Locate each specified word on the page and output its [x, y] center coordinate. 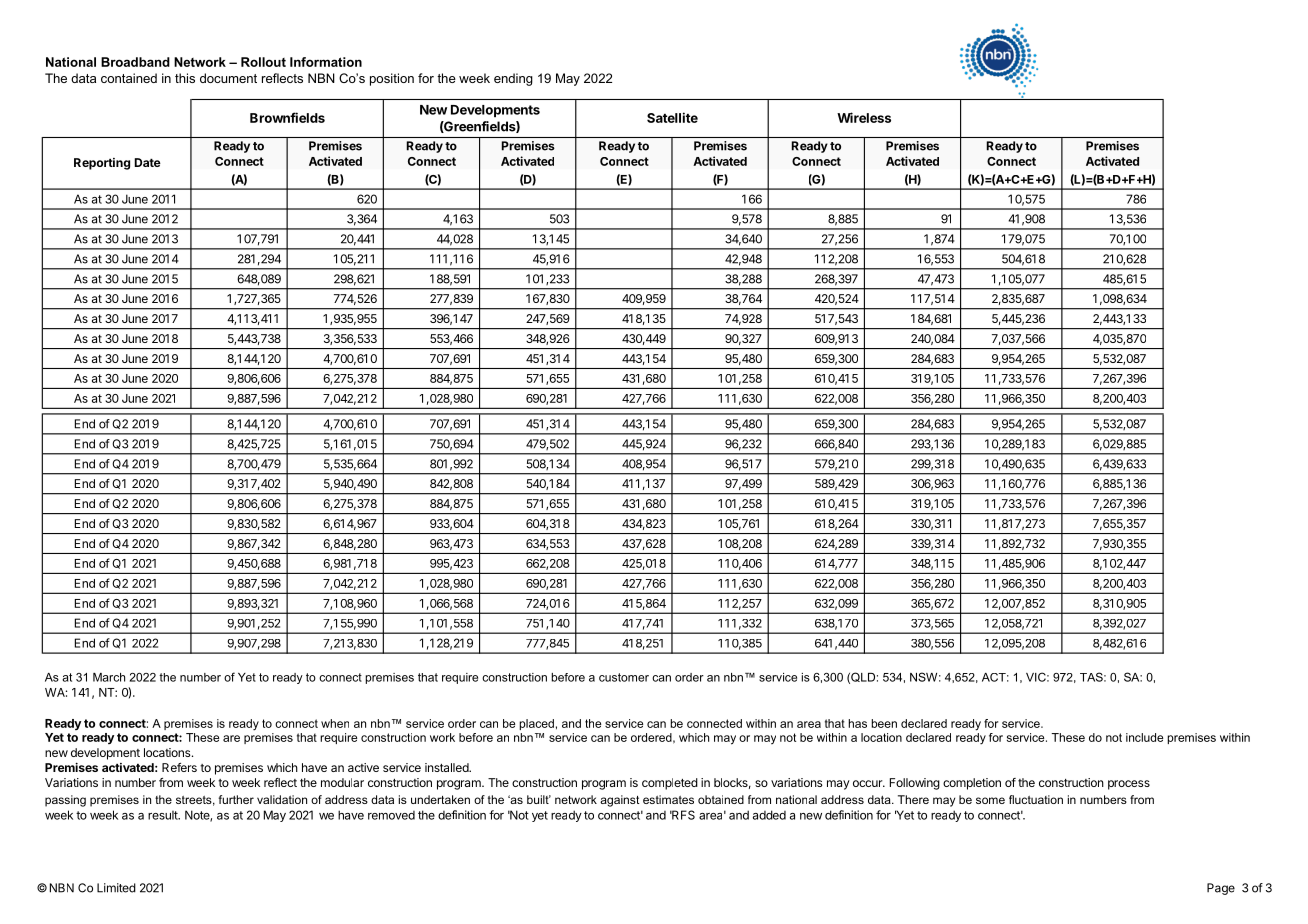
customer [624, 677]
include [1144, 737]
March [109, 677]
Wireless [864, 117]
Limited [116, 888]
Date [147, 162]
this [185, 78]
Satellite [672, 117]
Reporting [102, 164]
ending [513, 79]
